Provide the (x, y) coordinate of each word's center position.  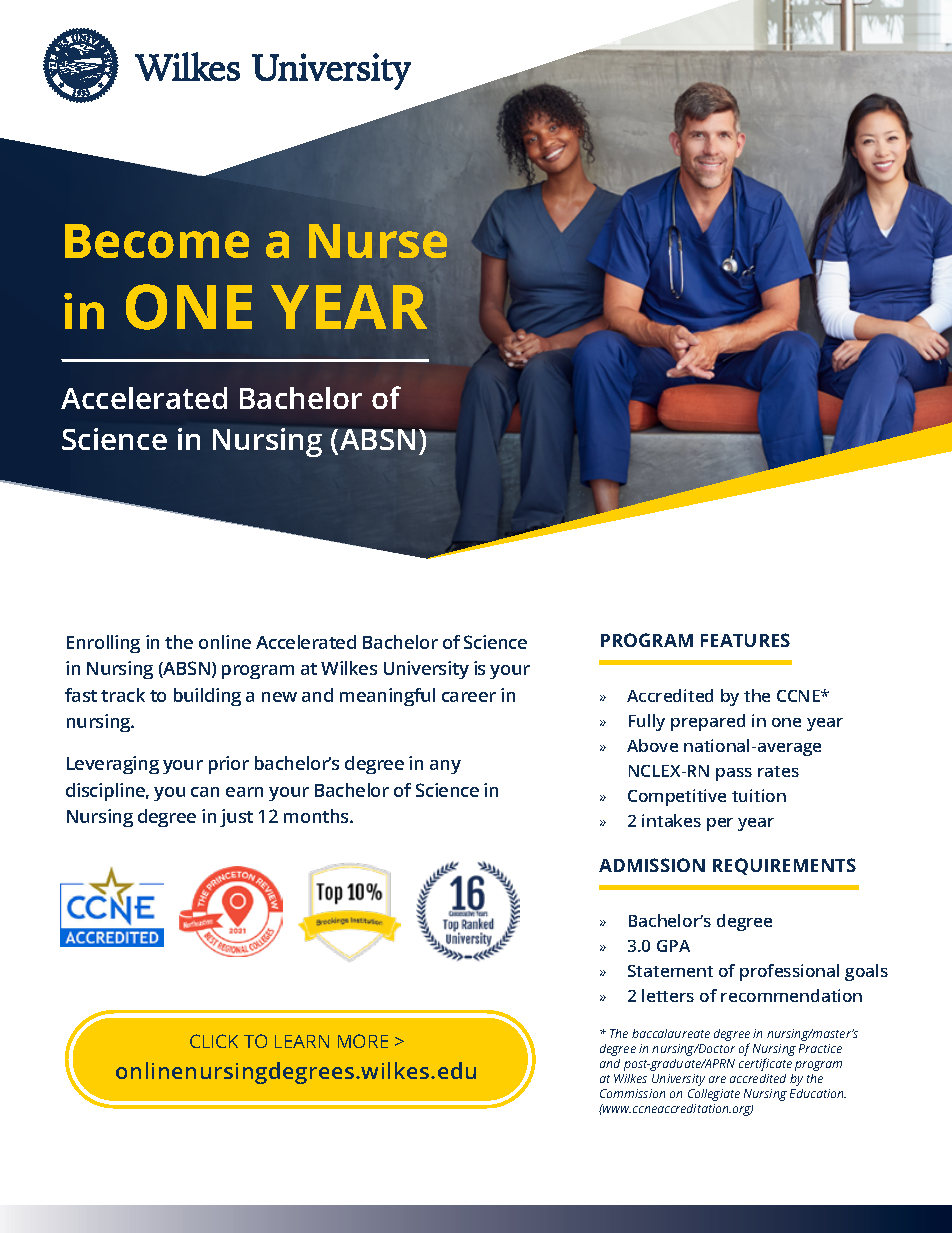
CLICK (214, 1041)
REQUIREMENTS (784, 866)
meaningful (387, 697)
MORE (363, 1041)
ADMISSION (652, 865)
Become (157, 241)
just (236, 818)
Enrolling (103, 644)
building (207, 697)
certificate (765, 1064)
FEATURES (745, 640)
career (469, 697)
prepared (708, 722)
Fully (647, 722)
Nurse (378, 241)
